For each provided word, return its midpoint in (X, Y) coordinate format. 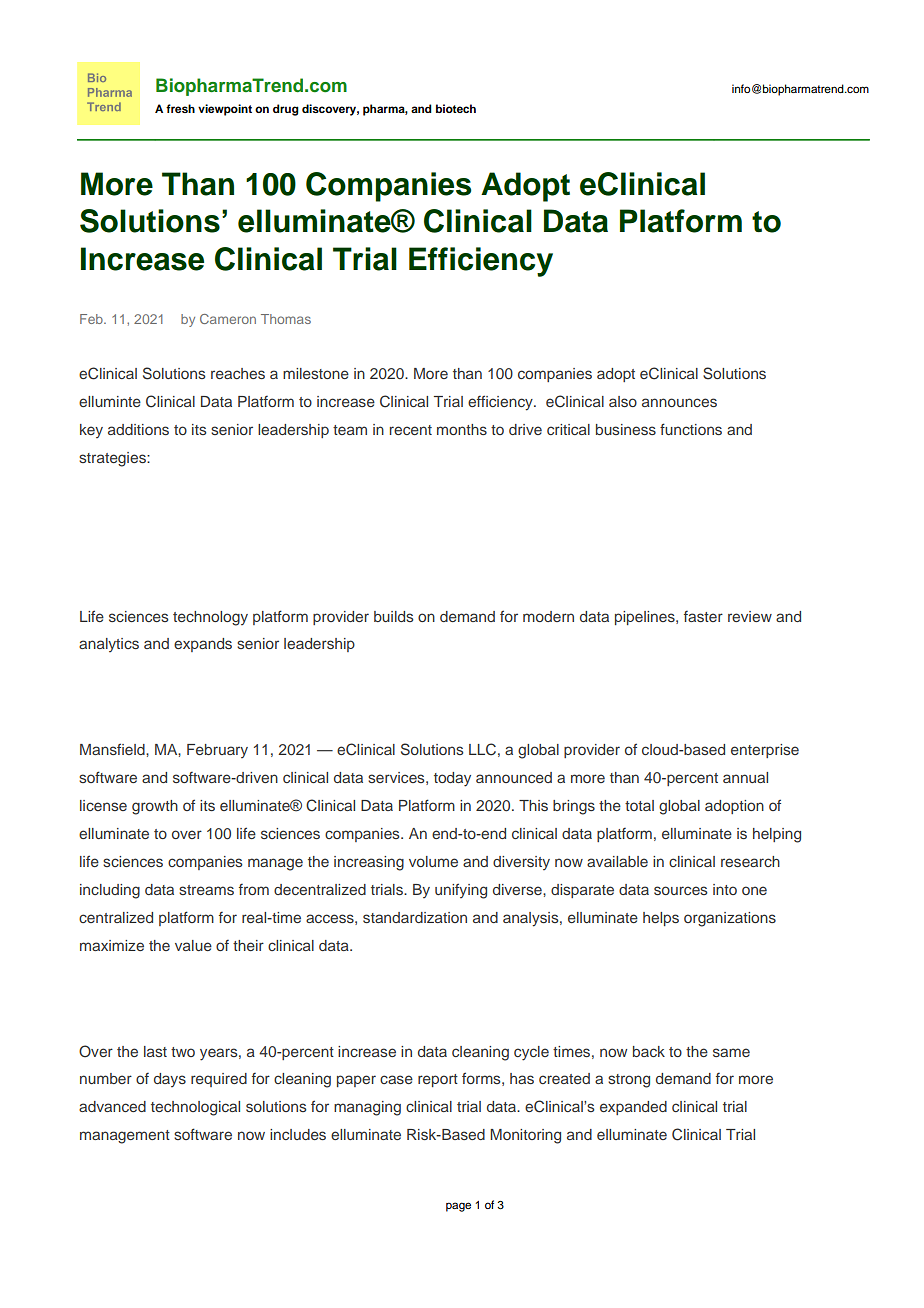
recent (411, 430)
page (458, 1207)
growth (155, 807)
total (639, 805)
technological (195, 1108)
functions (691, 429)
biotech (456, 108)
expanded (633, 1108)
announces (679, 402)
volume (433, 861)
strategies (113, 459)
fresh (180, 108)
